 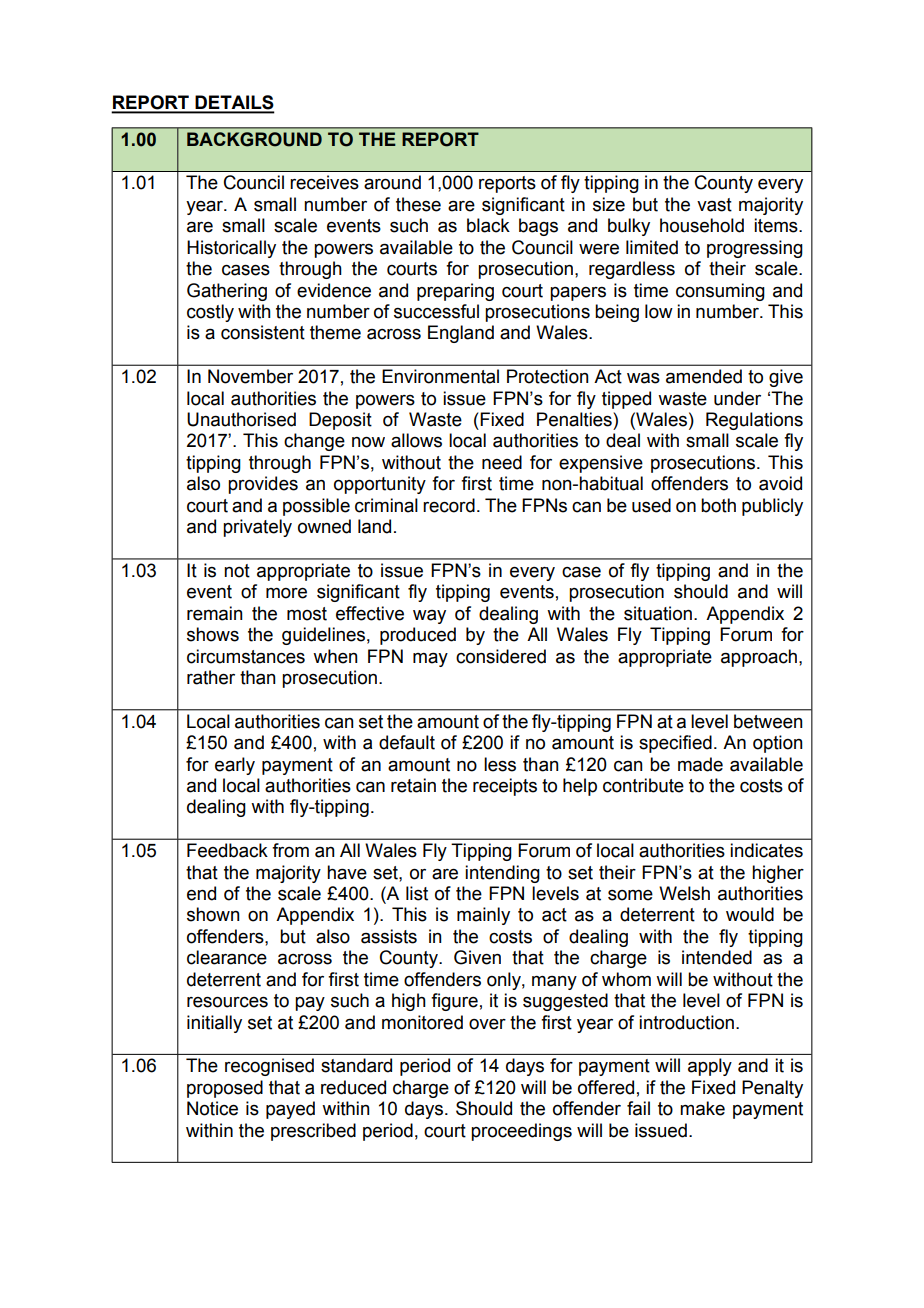 What do you see at coordinates (290, 1110) in the document?
I see `payed` at bounding box center [290, 1110].
